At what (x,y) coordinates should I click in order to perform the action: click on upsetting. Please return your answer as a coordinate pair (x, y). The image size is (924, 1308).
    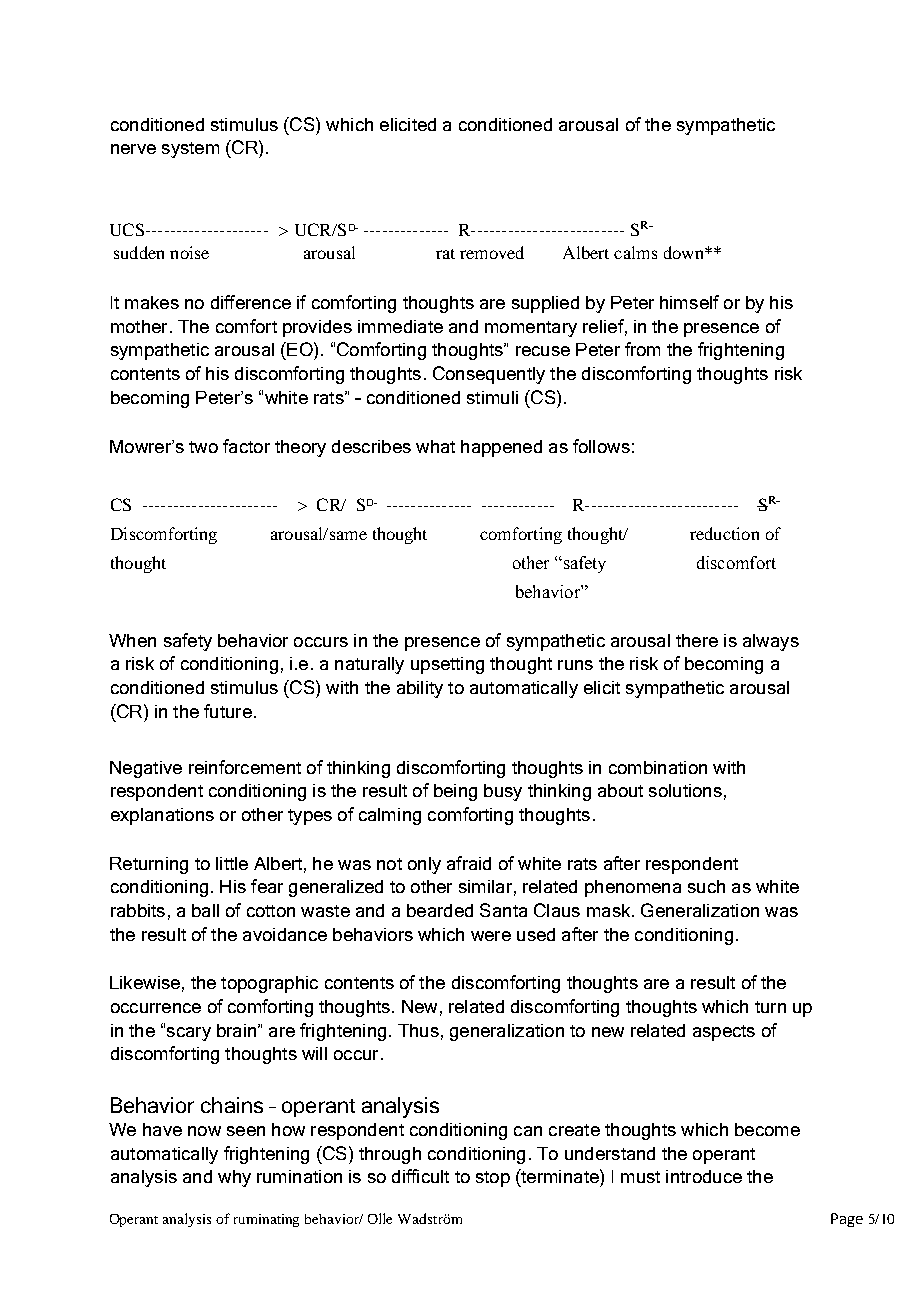
    Looking at the image, I should click on (447, 665).
